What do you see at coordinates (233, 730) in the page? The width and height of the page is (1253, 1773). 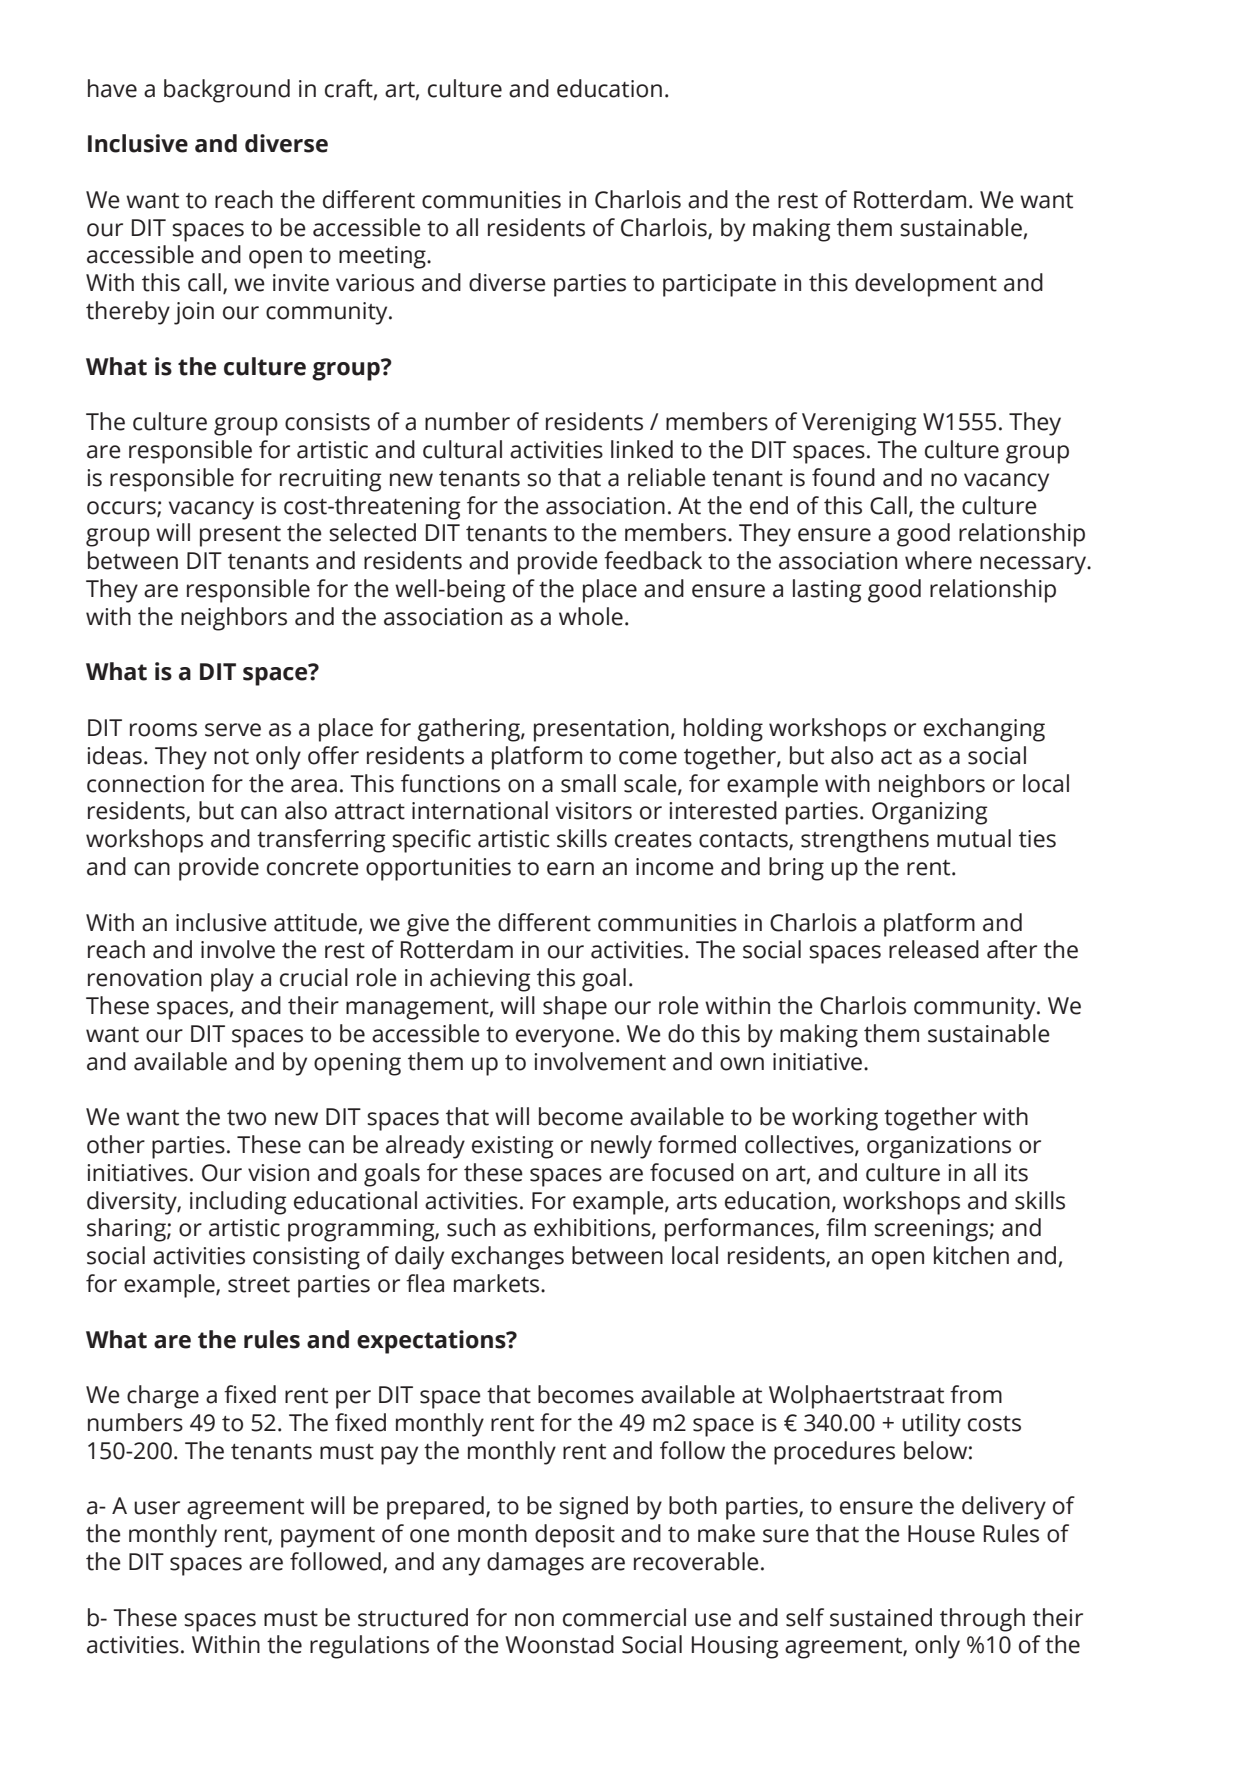 I see `serve` at bounding box center [233, 730].
